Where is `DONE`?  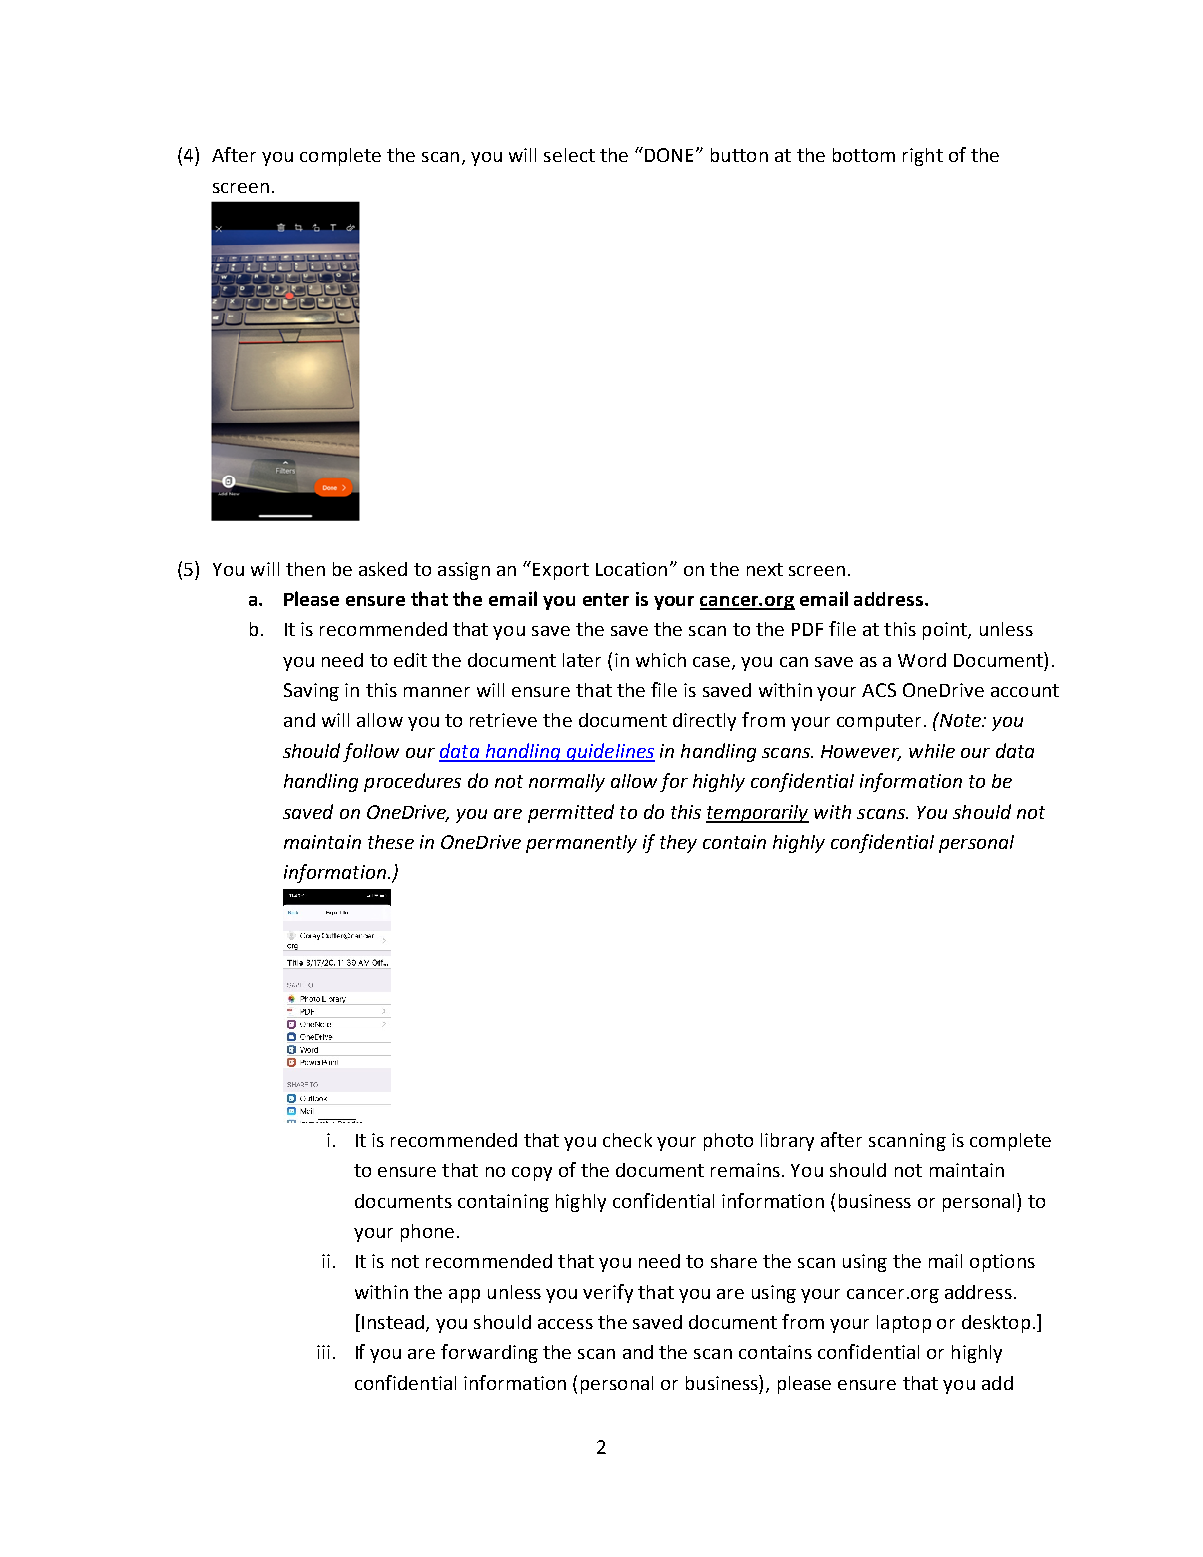 DONE is located at coordinates (667, 154).
